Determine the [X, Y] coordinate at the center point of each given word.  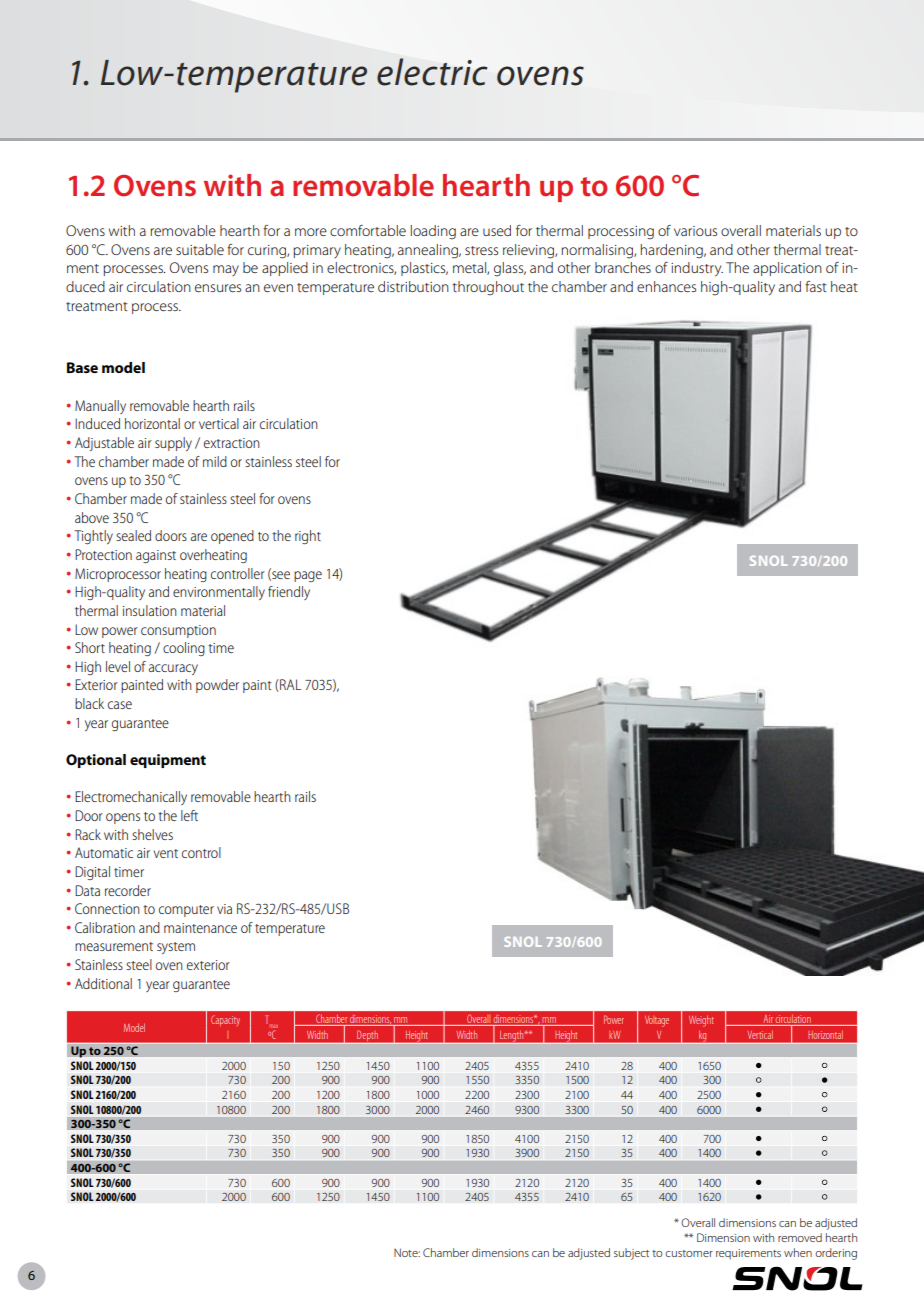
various [695, 231]
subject [631, 1254]
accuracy [173, 669]
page [308, 576]
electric [432, 72]
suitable [200, 249]
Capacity [225, 1020]
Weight [701, 1021]
